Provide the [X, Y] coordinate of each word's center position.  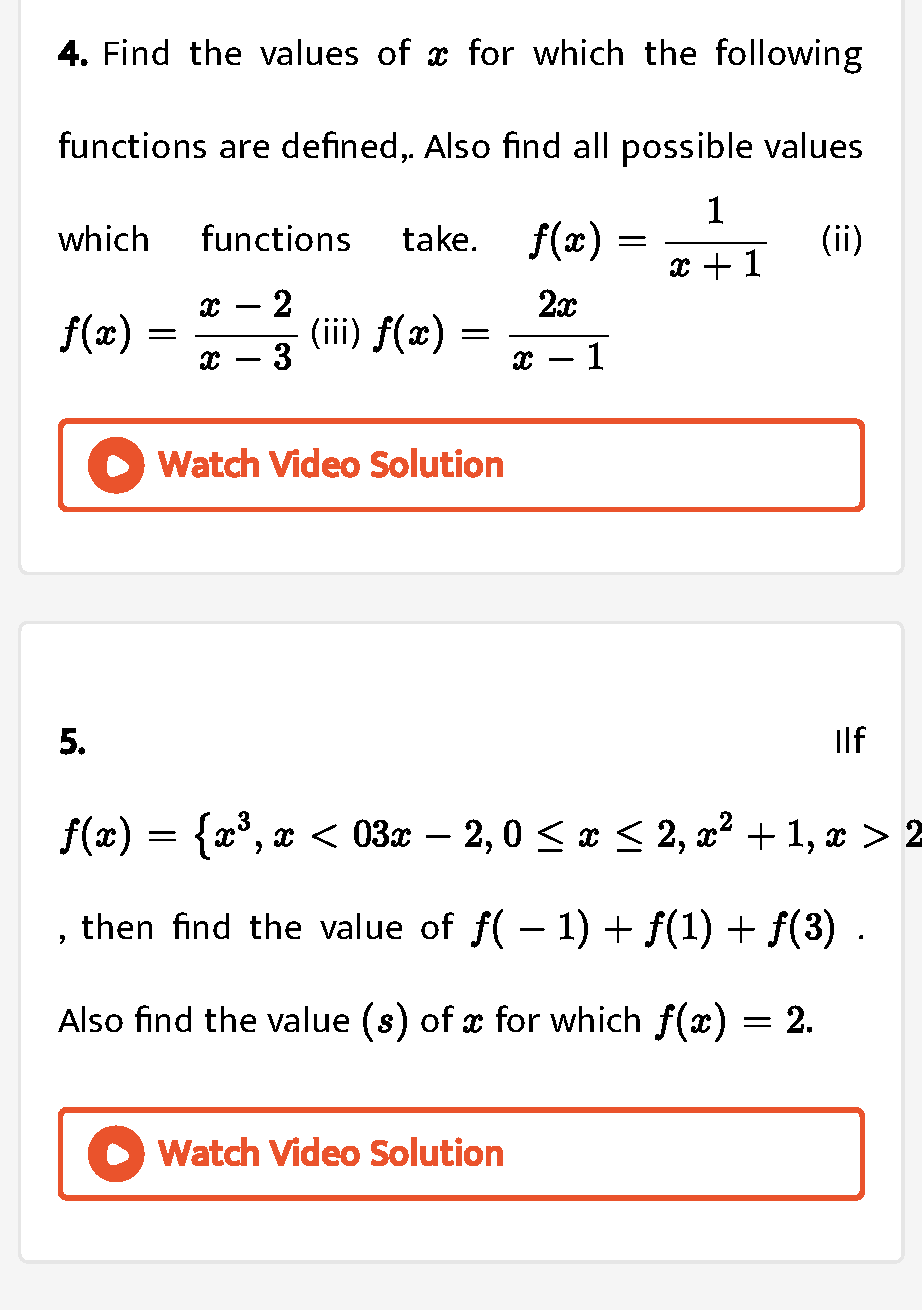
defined [339, 144]
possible [687, 149]
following [789, 56]
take [435, 238]
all [590, 145]
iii [336, 331]
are [244, 149]
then [117, 926]
